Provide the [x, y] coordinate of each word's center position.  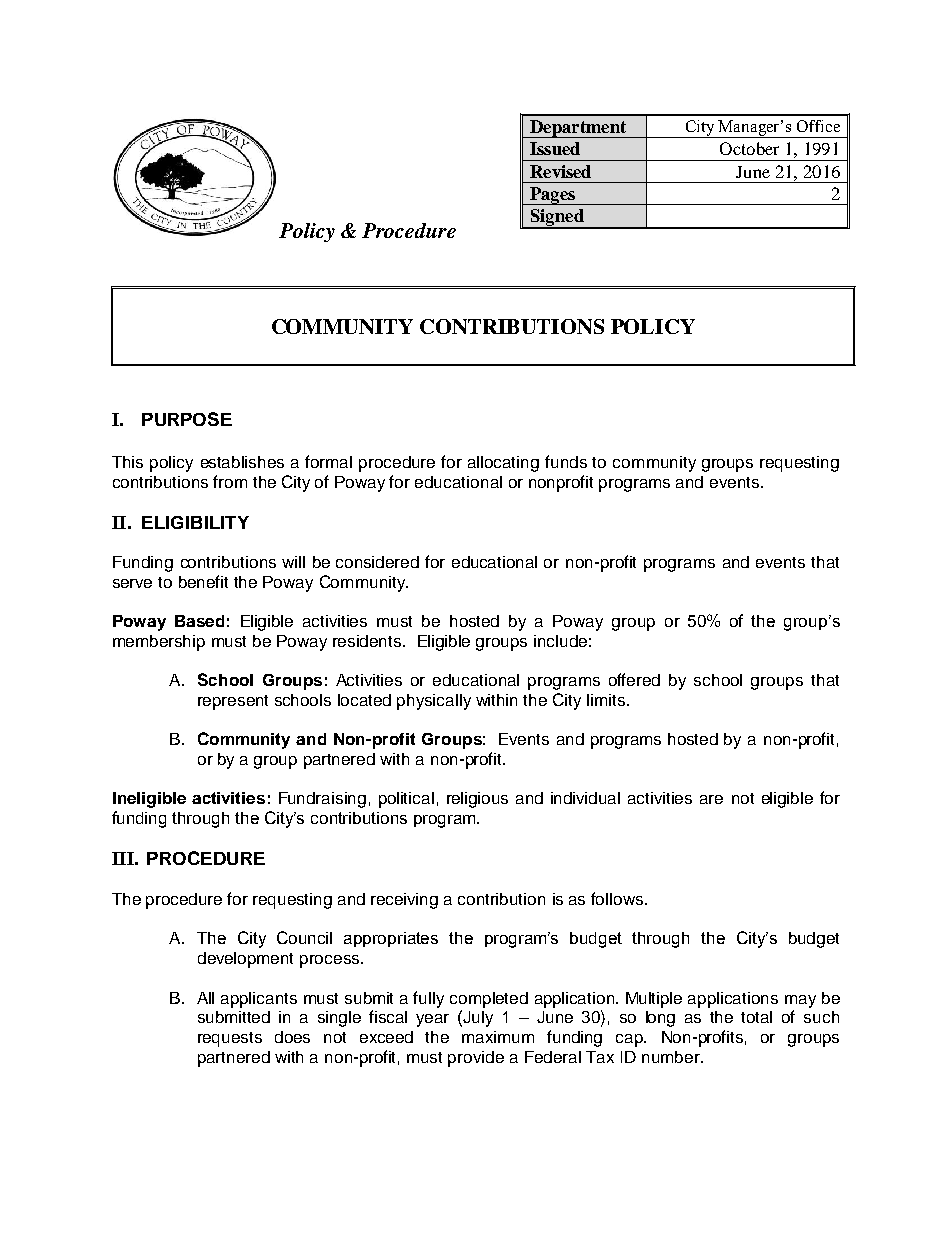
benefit [203, 581]
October [749, 148]
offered [634, 679]
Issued [555, 148]
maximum [498, 1037]
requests [230, 1039]
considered [377, 562]
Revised [560, 171]
